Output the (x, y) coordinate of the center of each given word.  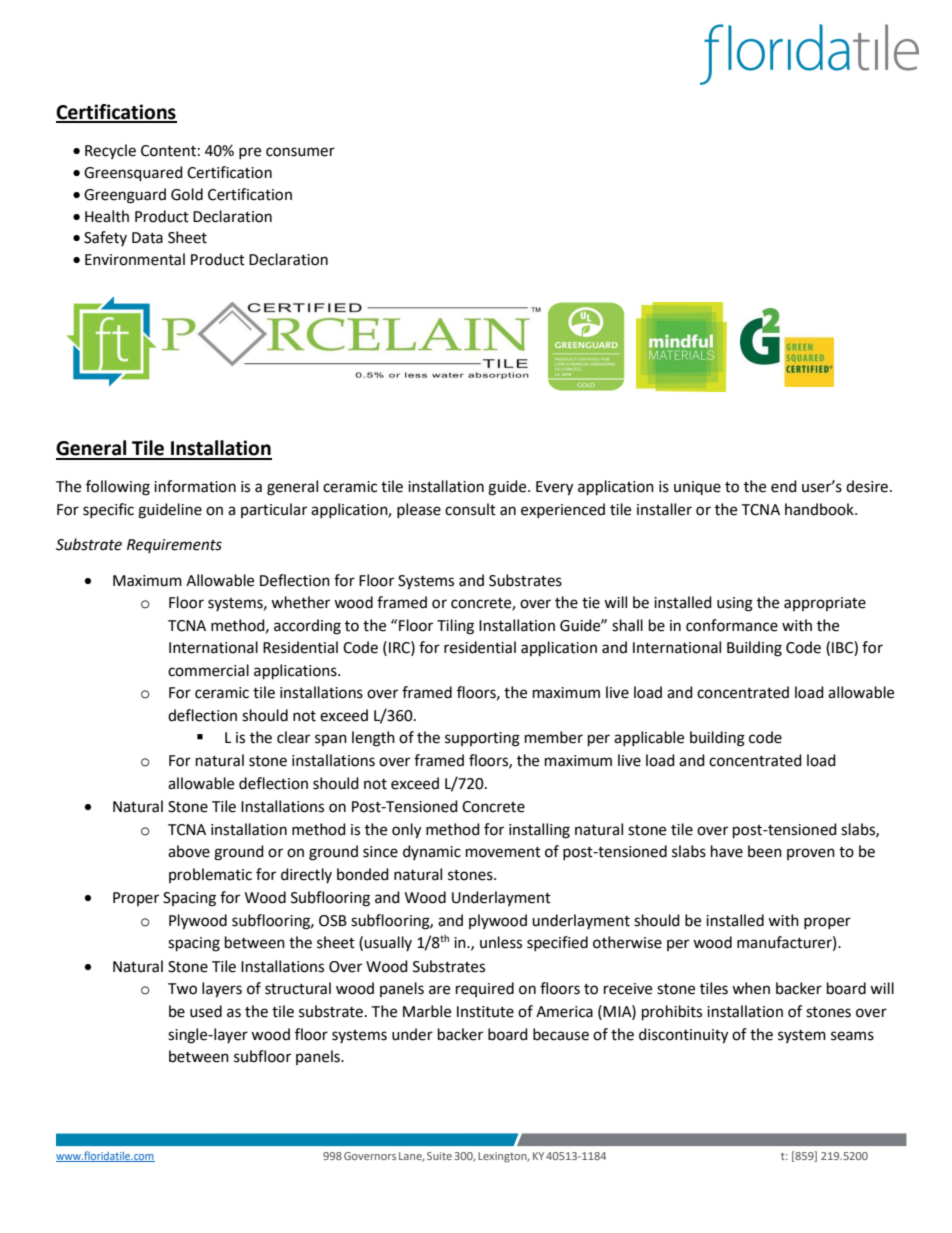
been (765, 851)
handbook (820, 509)
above (189, 851)
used (206, 1011)
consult (470, 509)
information (195, 486)
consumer (300, 152)
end (784, 486)
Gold (187, 194)
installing (539, 831)
